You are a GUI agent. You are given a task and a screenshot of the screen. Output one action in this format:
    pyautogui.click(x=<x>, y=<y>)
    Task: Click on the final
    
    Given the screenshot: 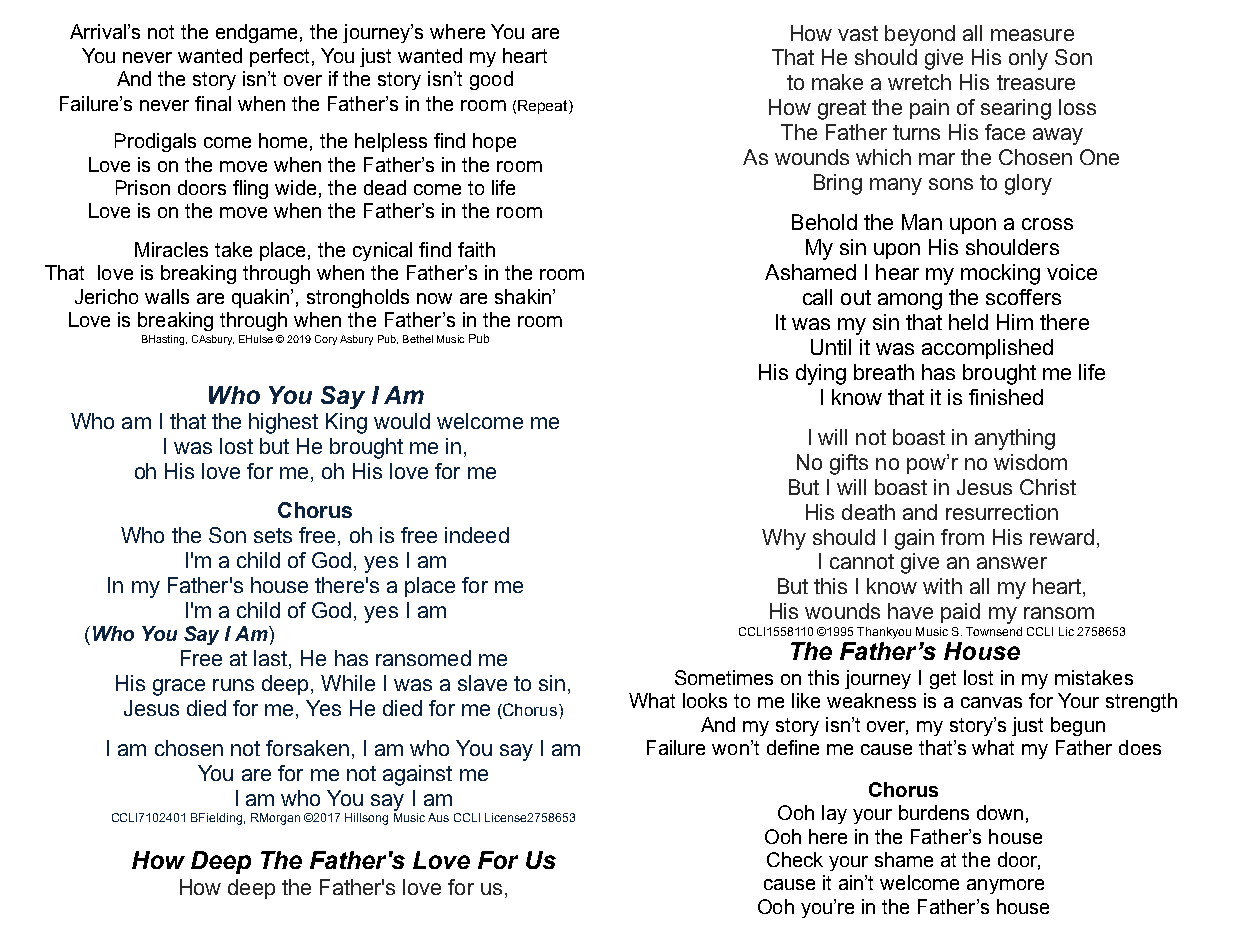 What is the action you would take?
    pyautogui.click(x=213, y=103)
